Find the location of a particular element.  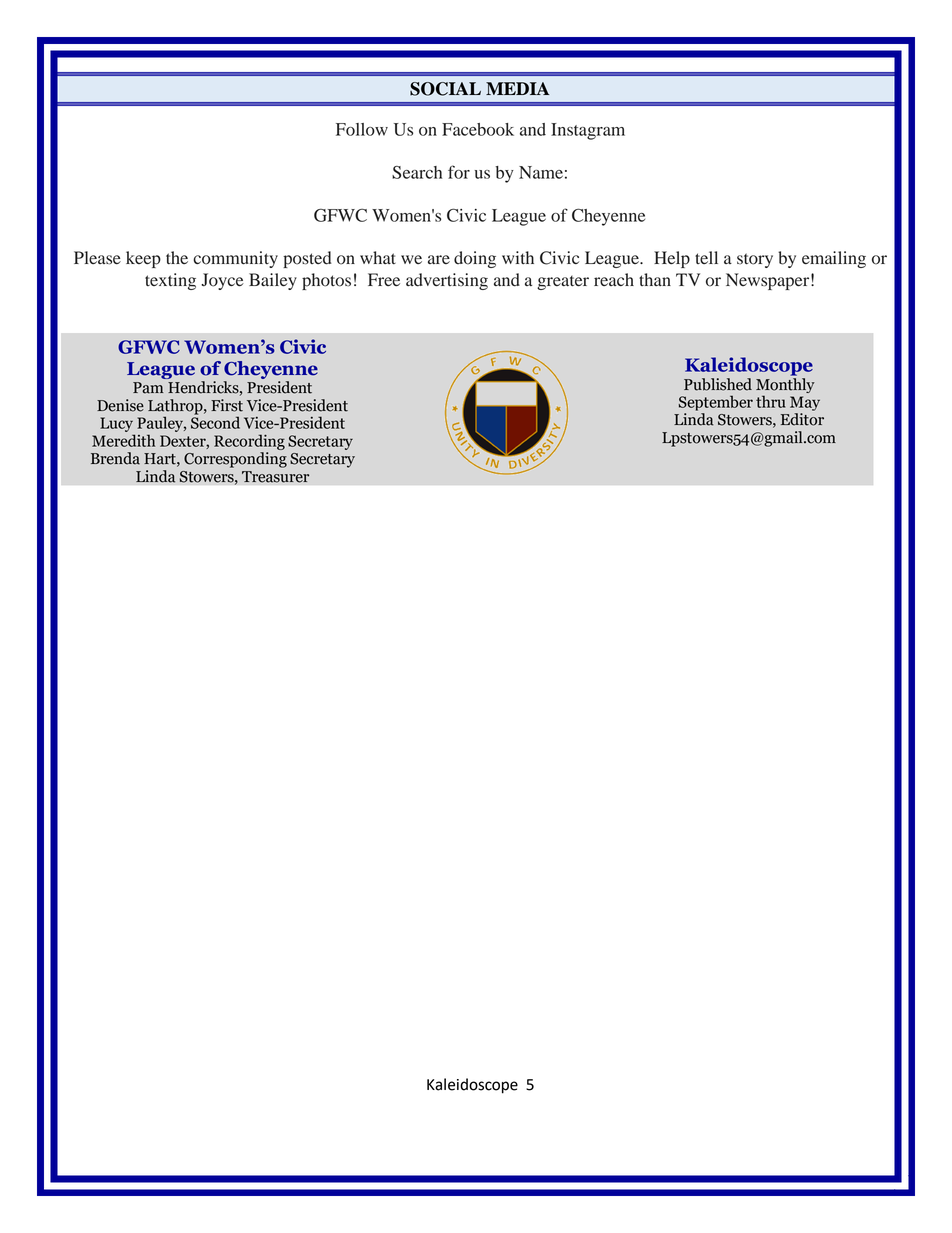

Search is located at coordinates (417, 172).
